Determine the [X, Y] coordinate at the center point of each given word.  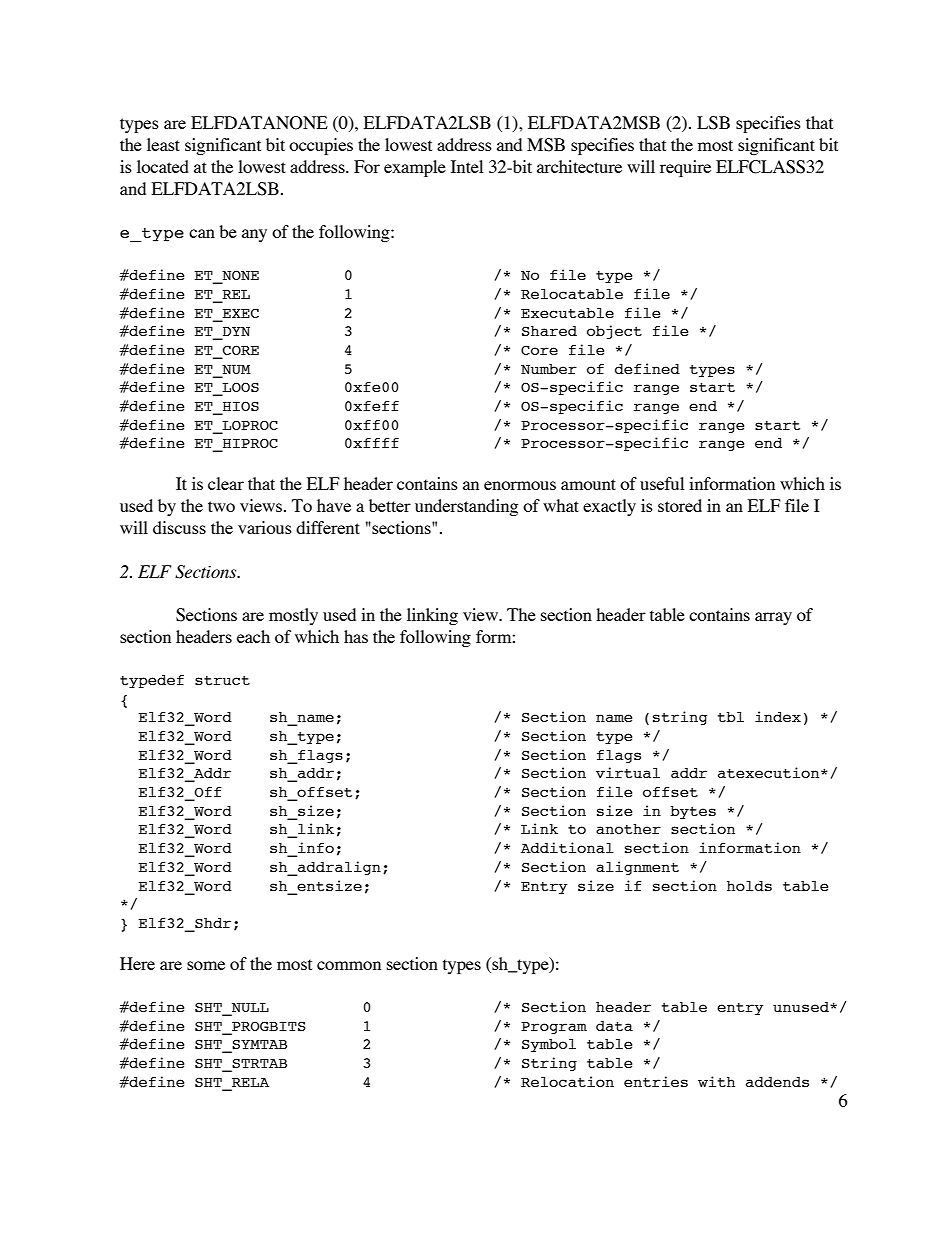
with [716, 1081]
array [773, 618]
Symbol [549, 1045]
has [356, 636]
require [685, 168]
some [206, 965]
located [163, 166]
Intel [467, 166]
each [253, 636]
